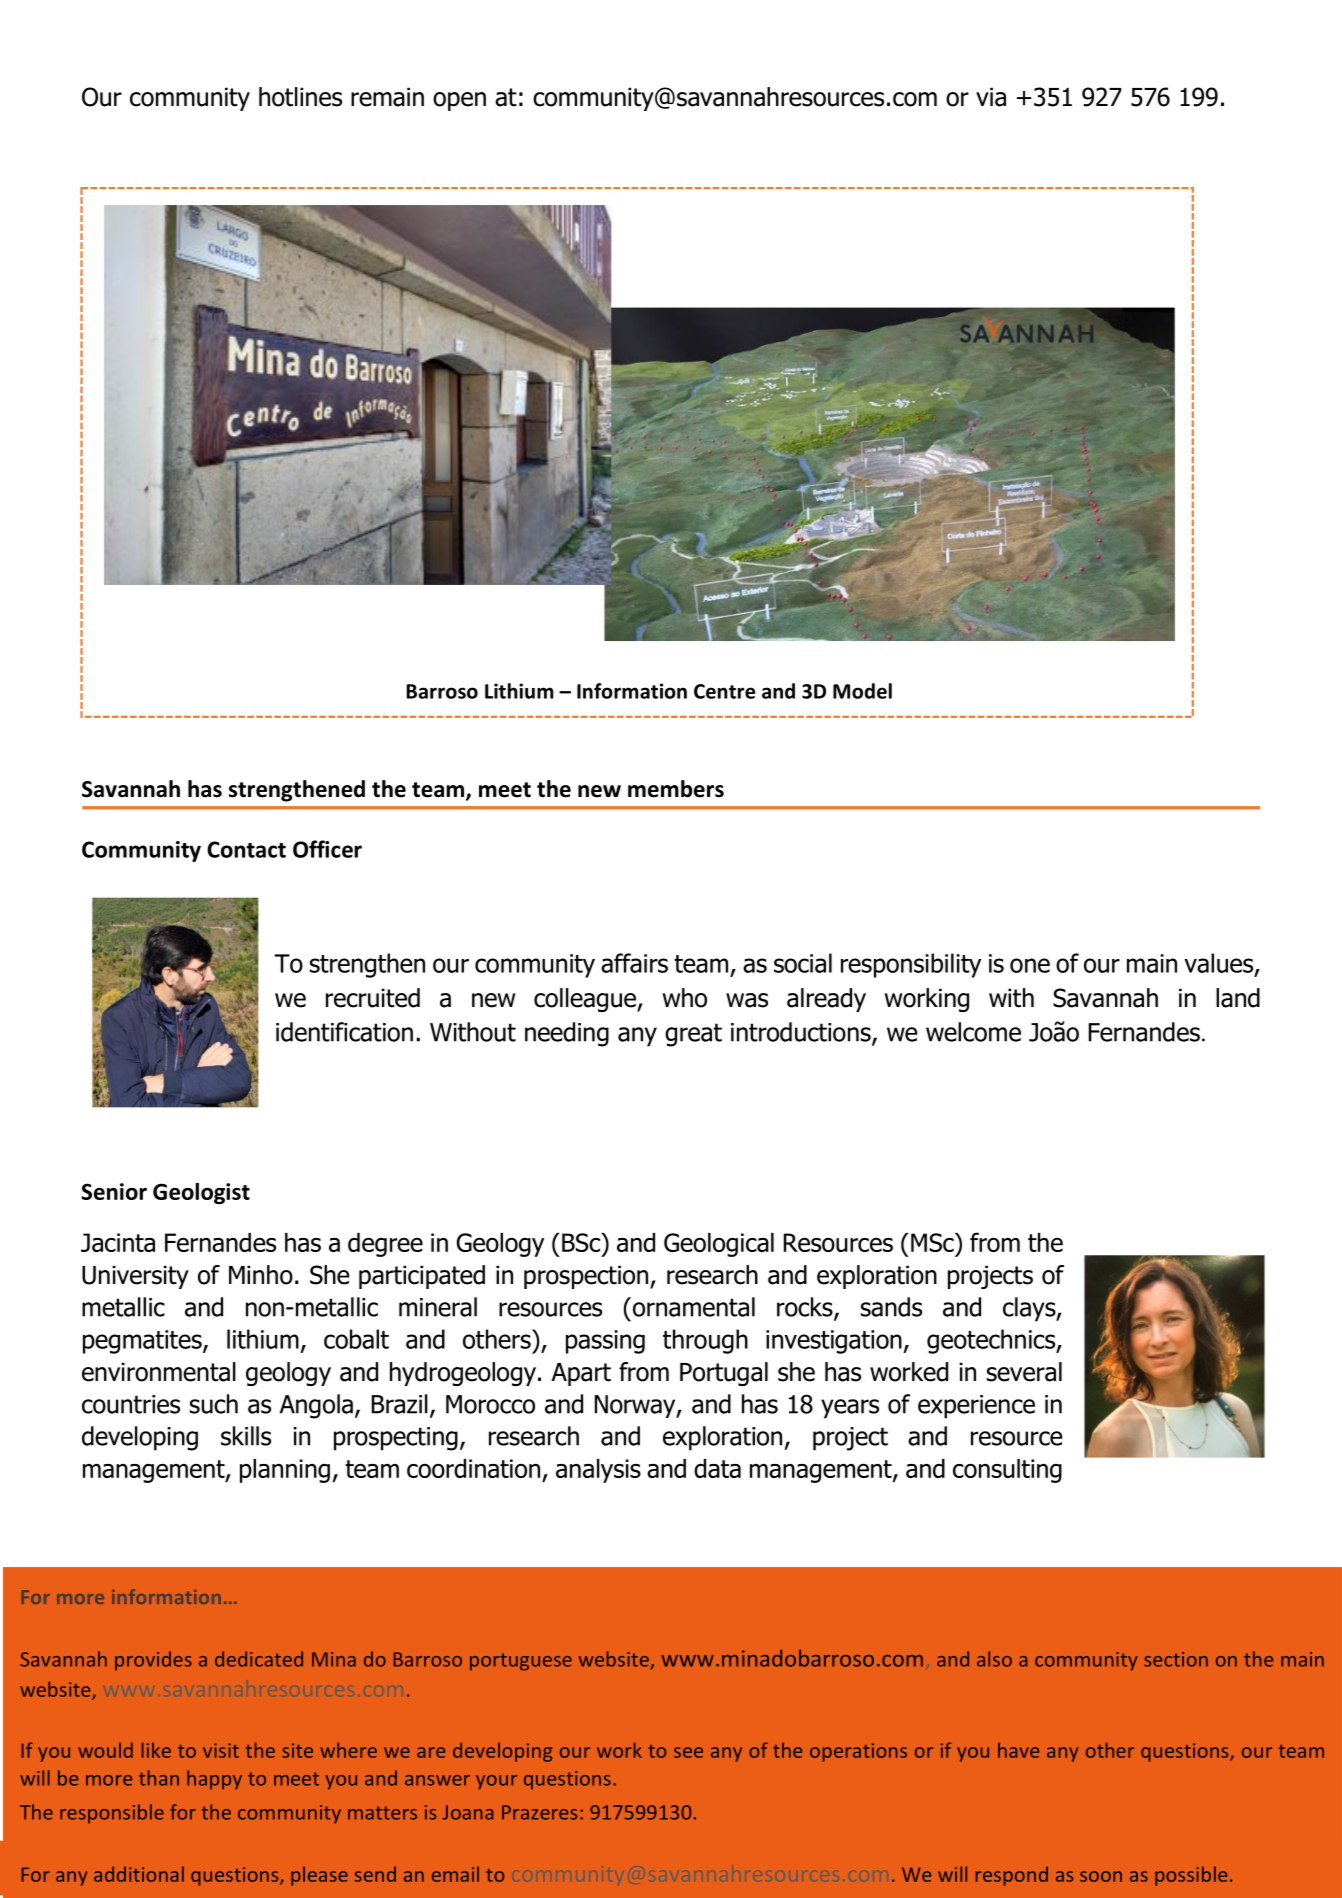 The height and width of the screenshot is (1898, 1342). Describe the element at coordinates (724, 691) in the screenshot. I see `Centre` at that location.
